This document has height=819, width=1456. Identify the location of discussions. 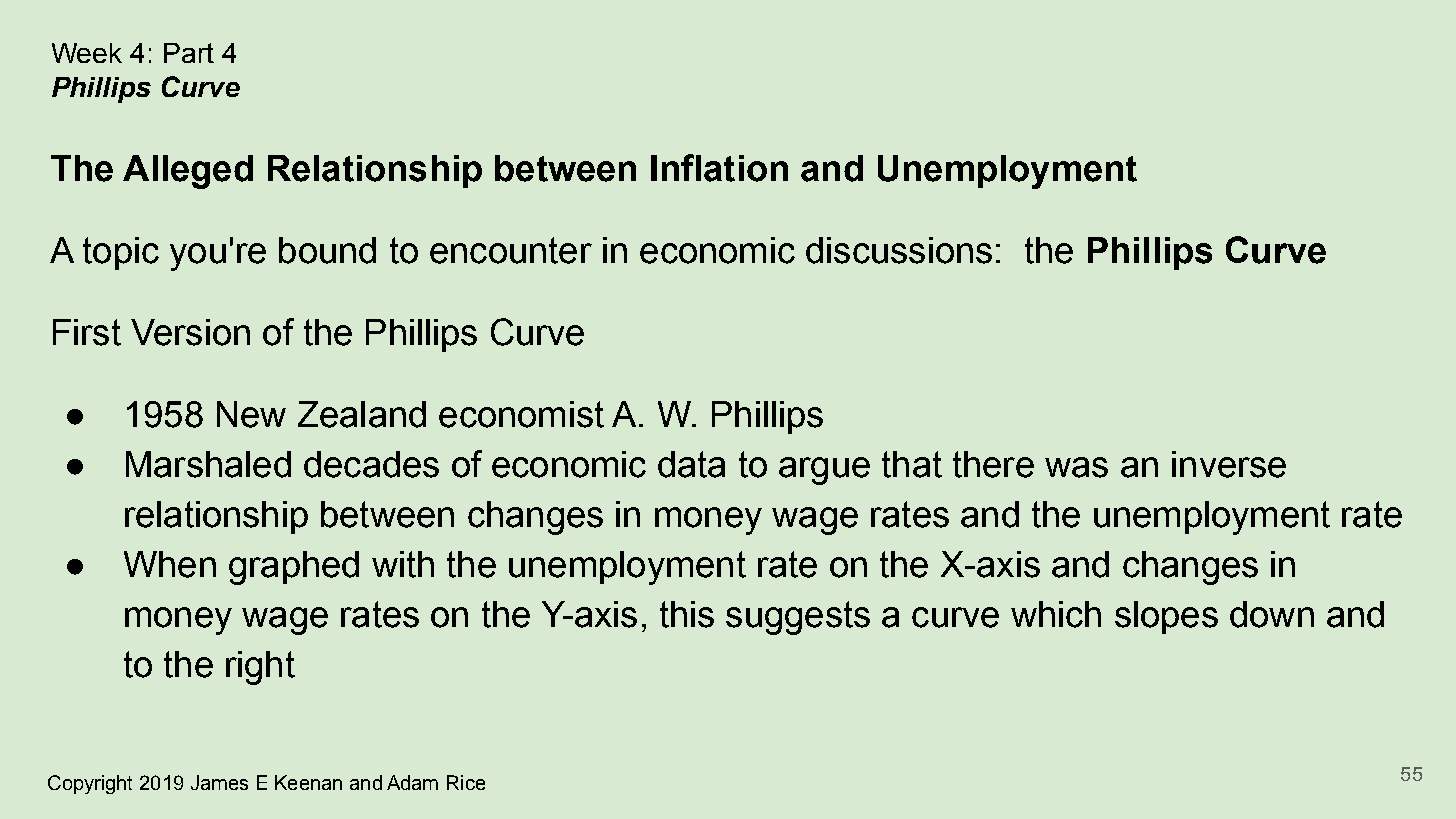
(899, 250).
